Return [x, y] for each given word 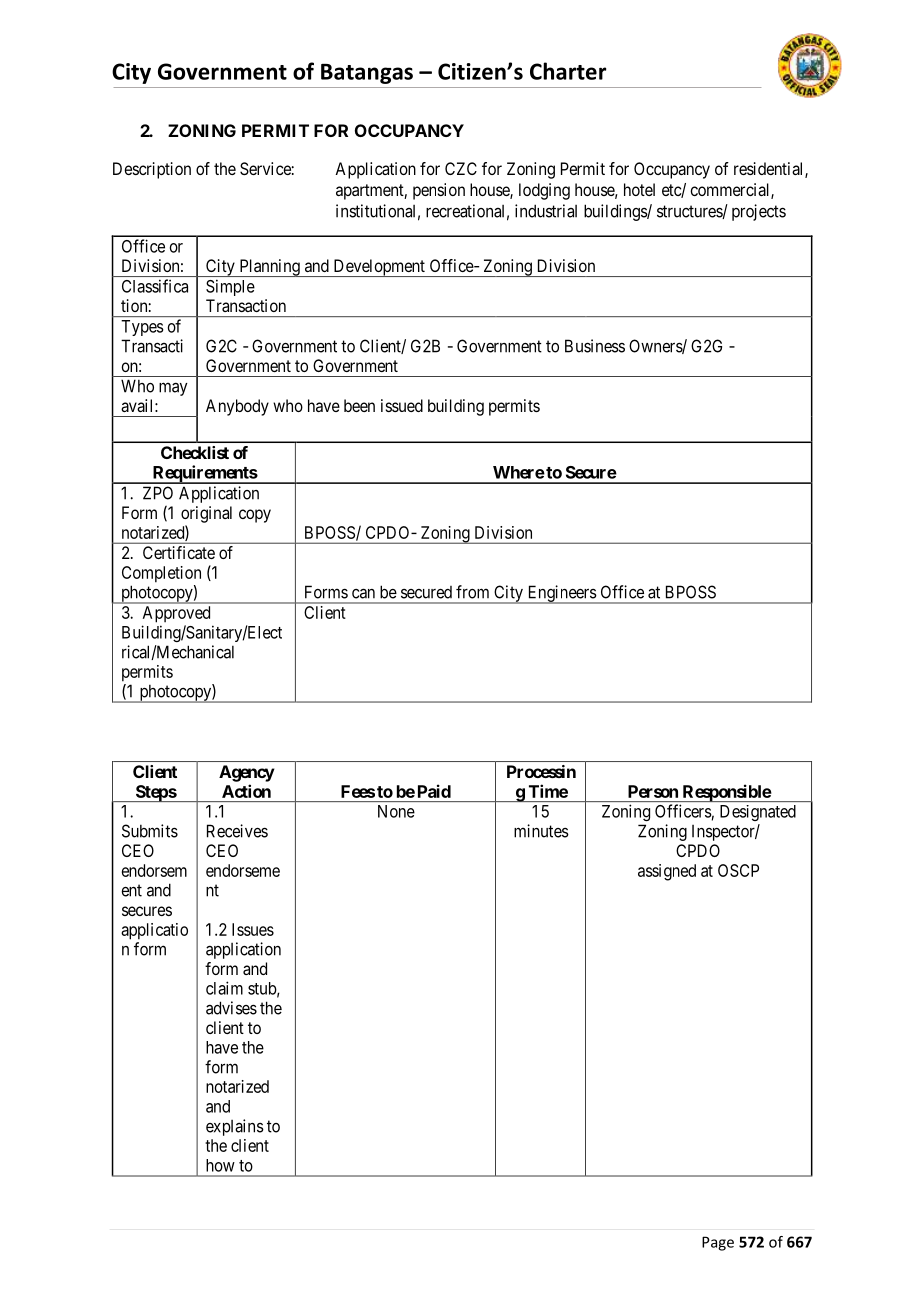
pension [439, 191]
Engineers [561, 594]
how [220, 1165]
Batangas [367, 74]
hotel [639, 189]
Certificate [179, 552]
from [472, 592]
